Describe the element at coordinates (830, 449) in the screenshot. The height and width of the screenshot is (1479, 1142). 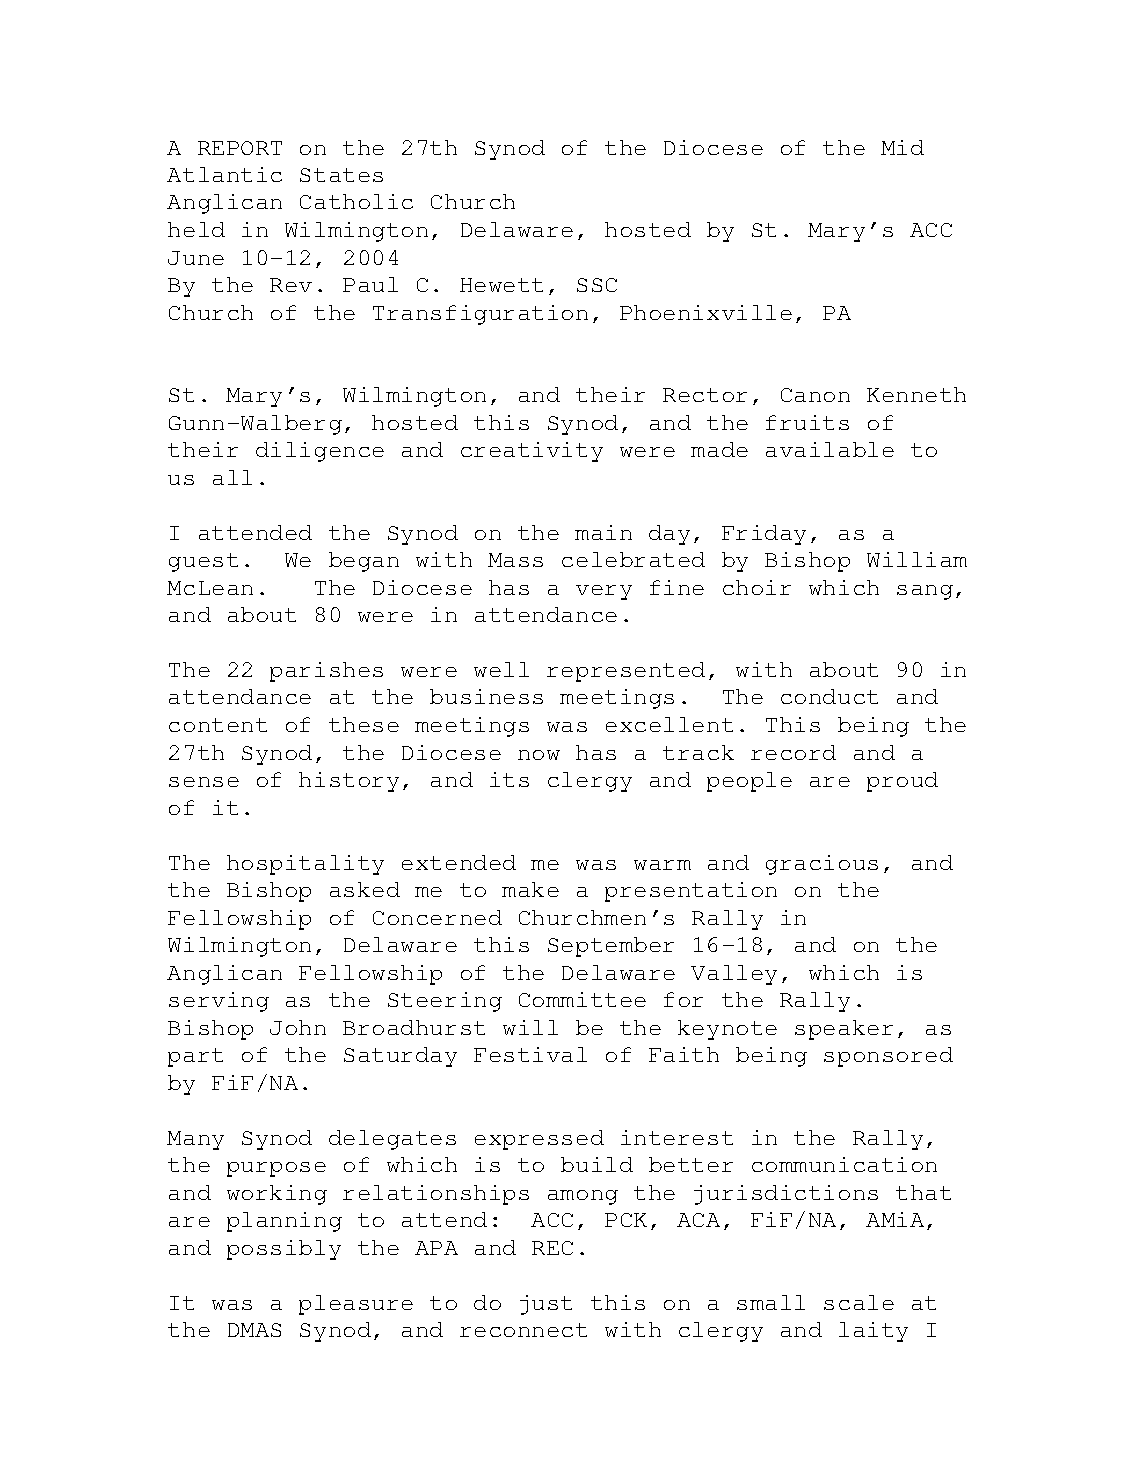
I see `available` at that location.
